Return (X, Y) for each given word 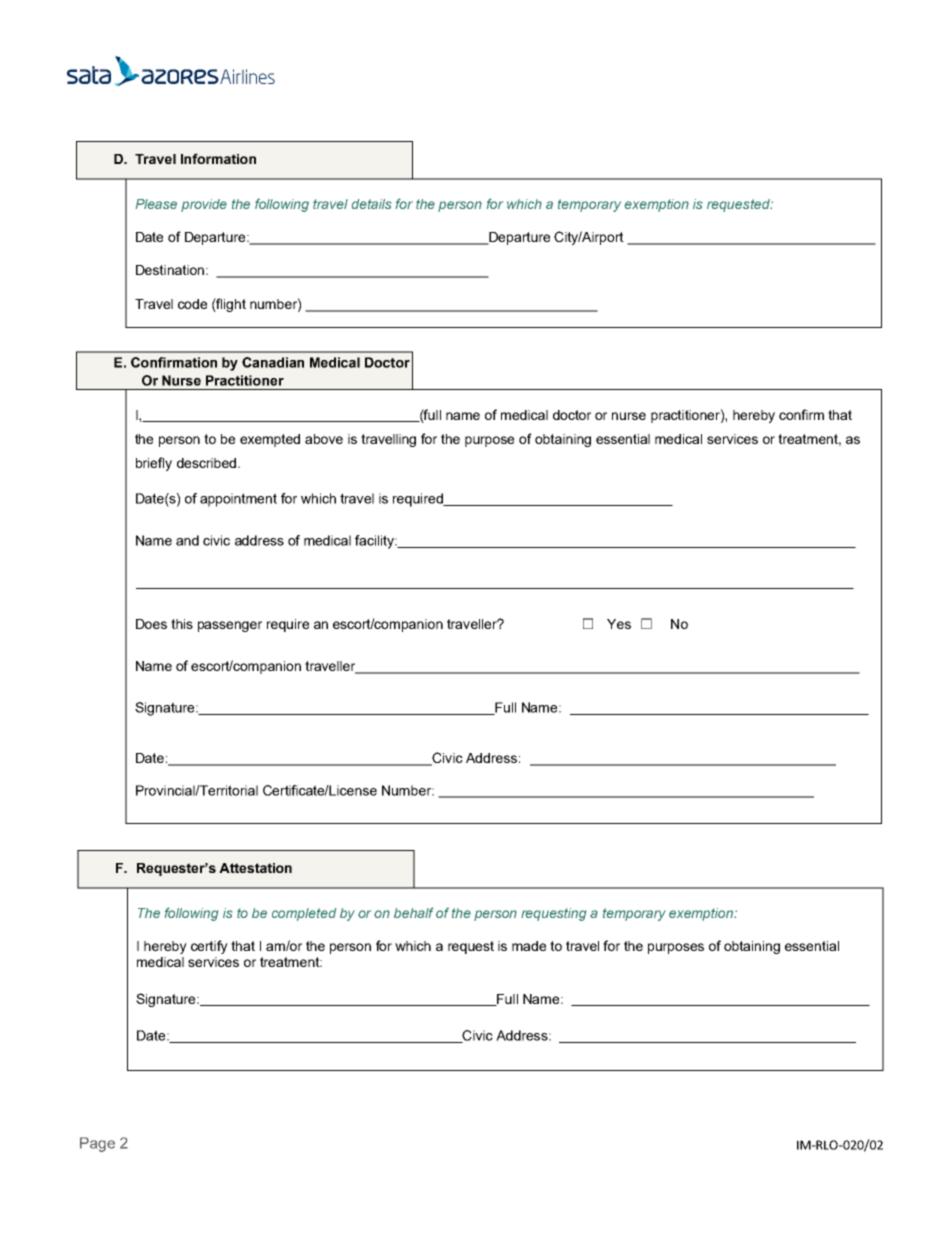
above (324, 439)
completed (304, 914)
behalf (414, 912)
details (371, 204)
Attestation (255, 868)
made (529, 946)
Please (156, 204)
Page (97, 1144)
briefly (154, 464)
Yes (619, 624)
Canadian (273, 362)
